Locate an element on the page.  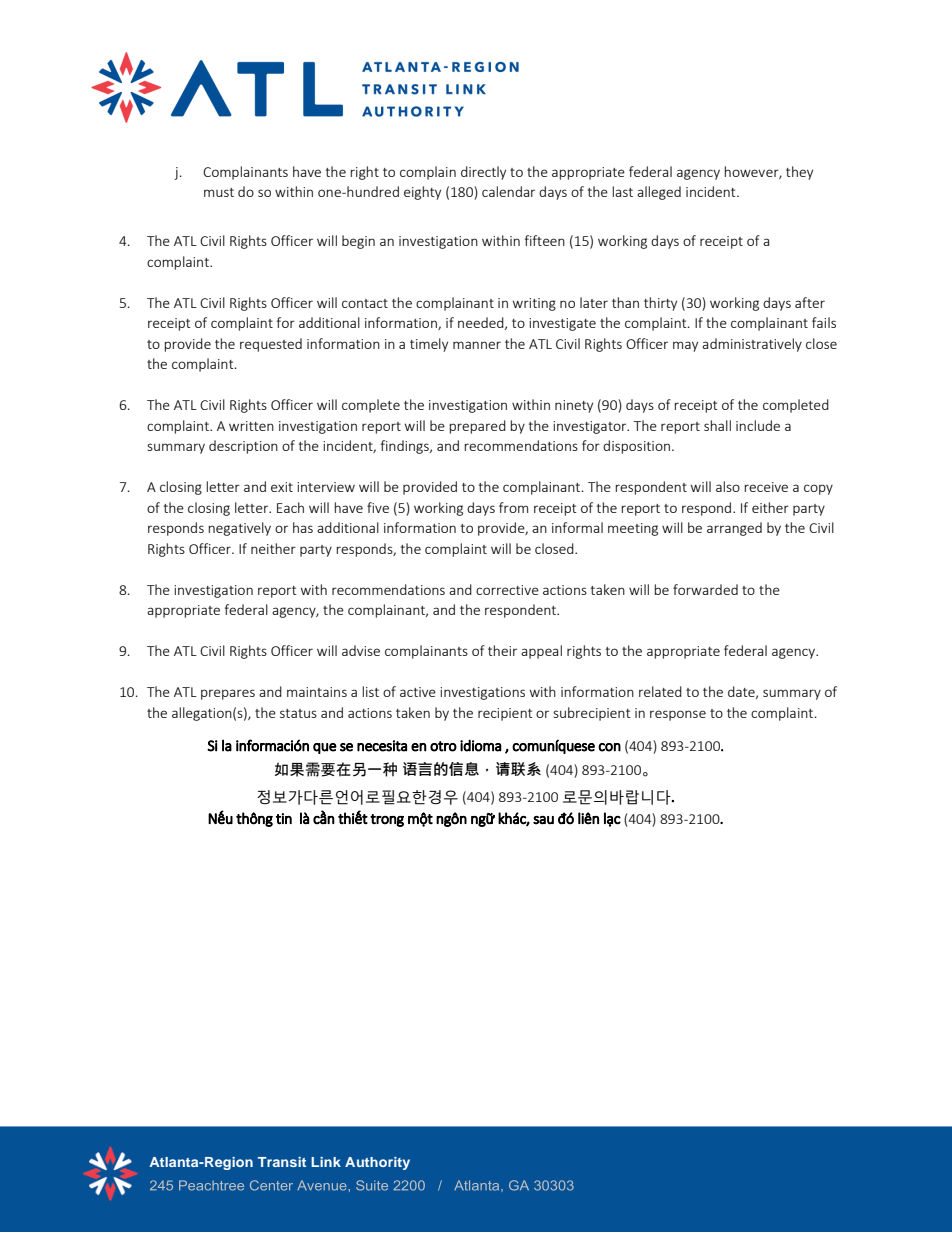
maintains is located at coordinates (317, 692).
